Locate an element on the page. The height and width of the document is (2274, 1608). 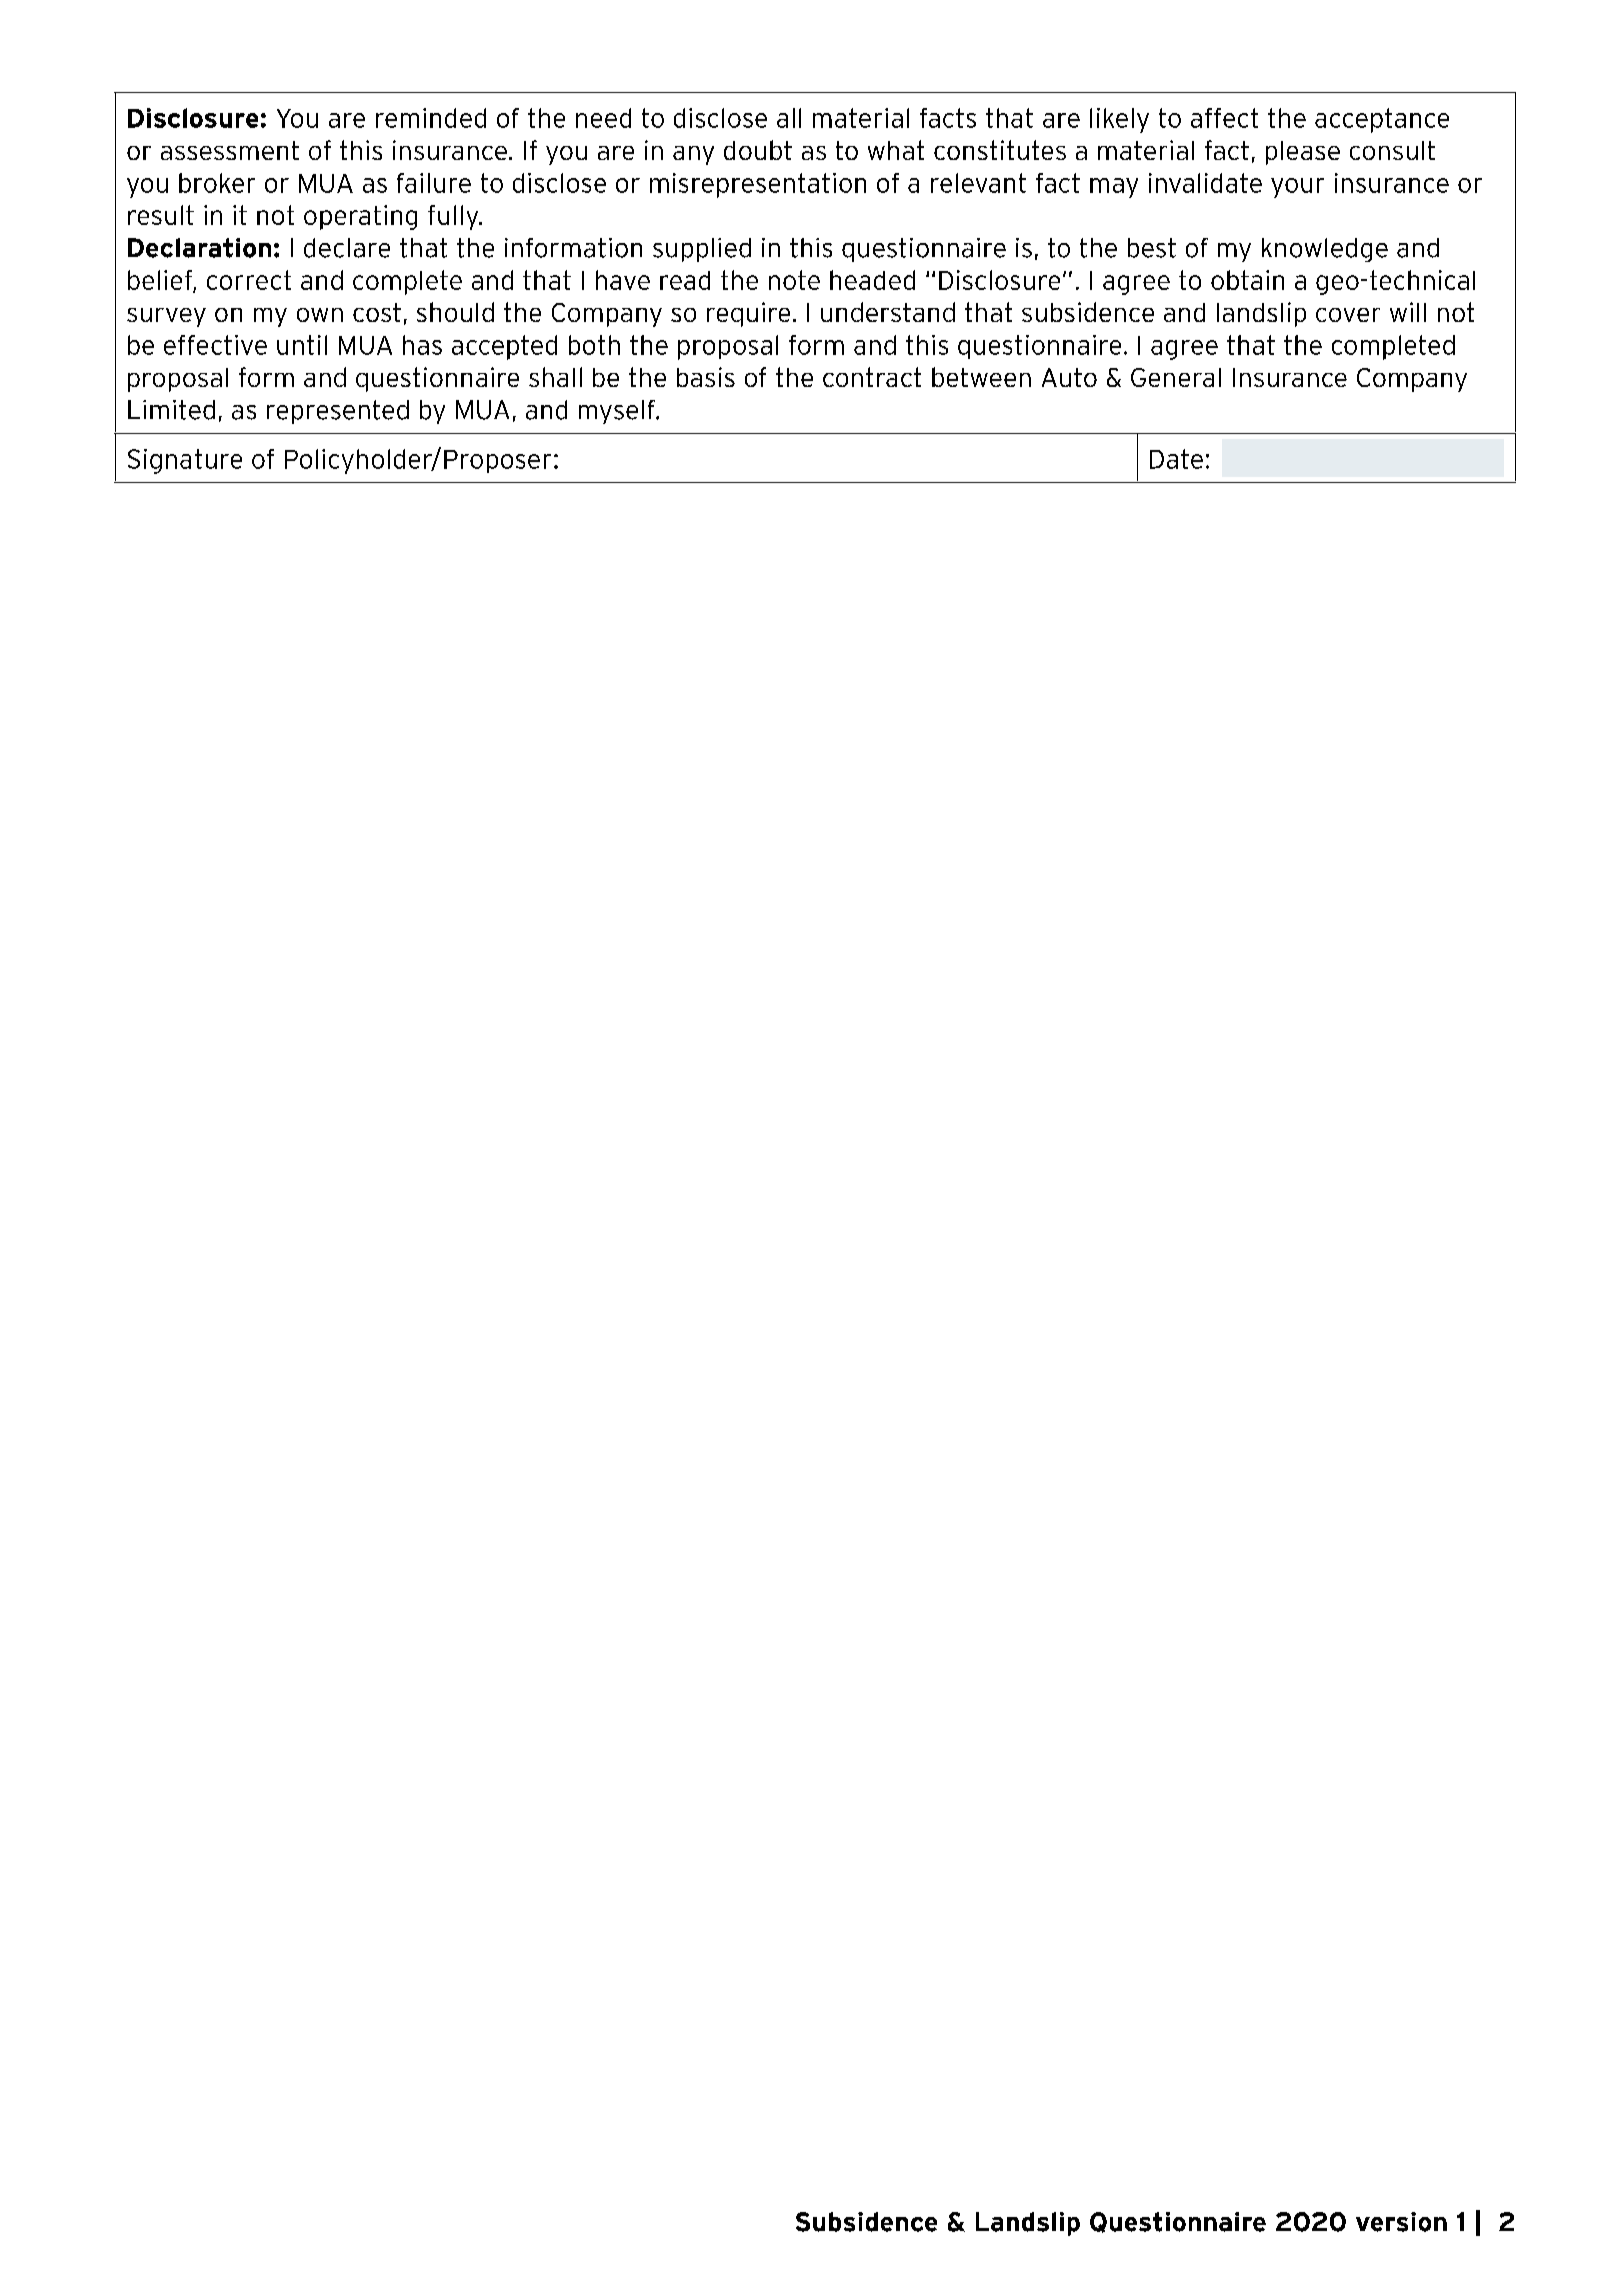
version is located at coordinates (1401, 2222).
